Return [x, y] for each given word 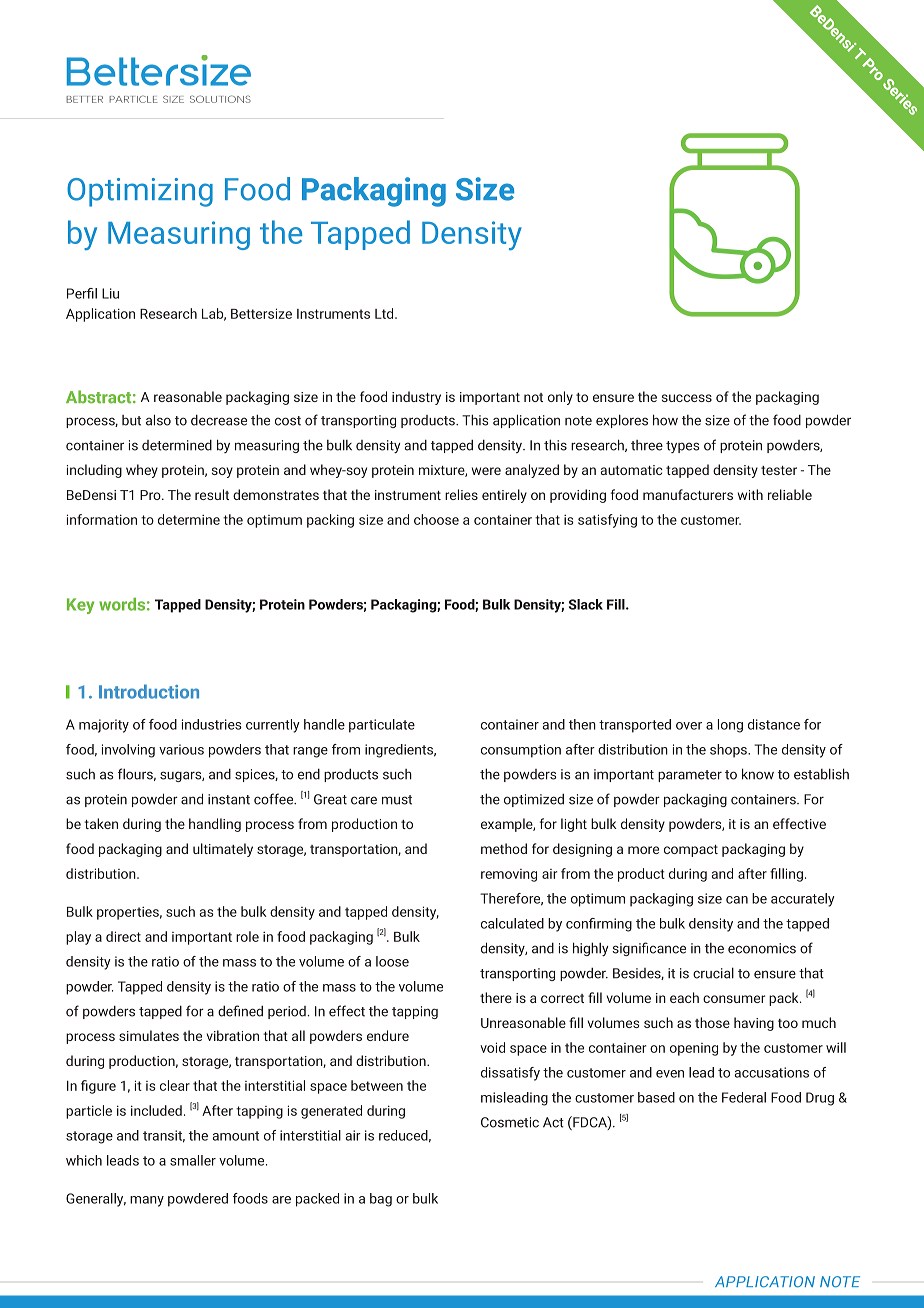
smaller [193, 1160]
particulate [382, 726]
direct [123, 936]
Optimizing [140, 192]
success [687, 398]
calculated [512, 923]
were [486, 471]
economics [762, 948]
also [158, 420]
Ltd [385, 313]
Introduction [149, 691]
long [730, 726]
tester [779, 470]
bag [381, 1200]
